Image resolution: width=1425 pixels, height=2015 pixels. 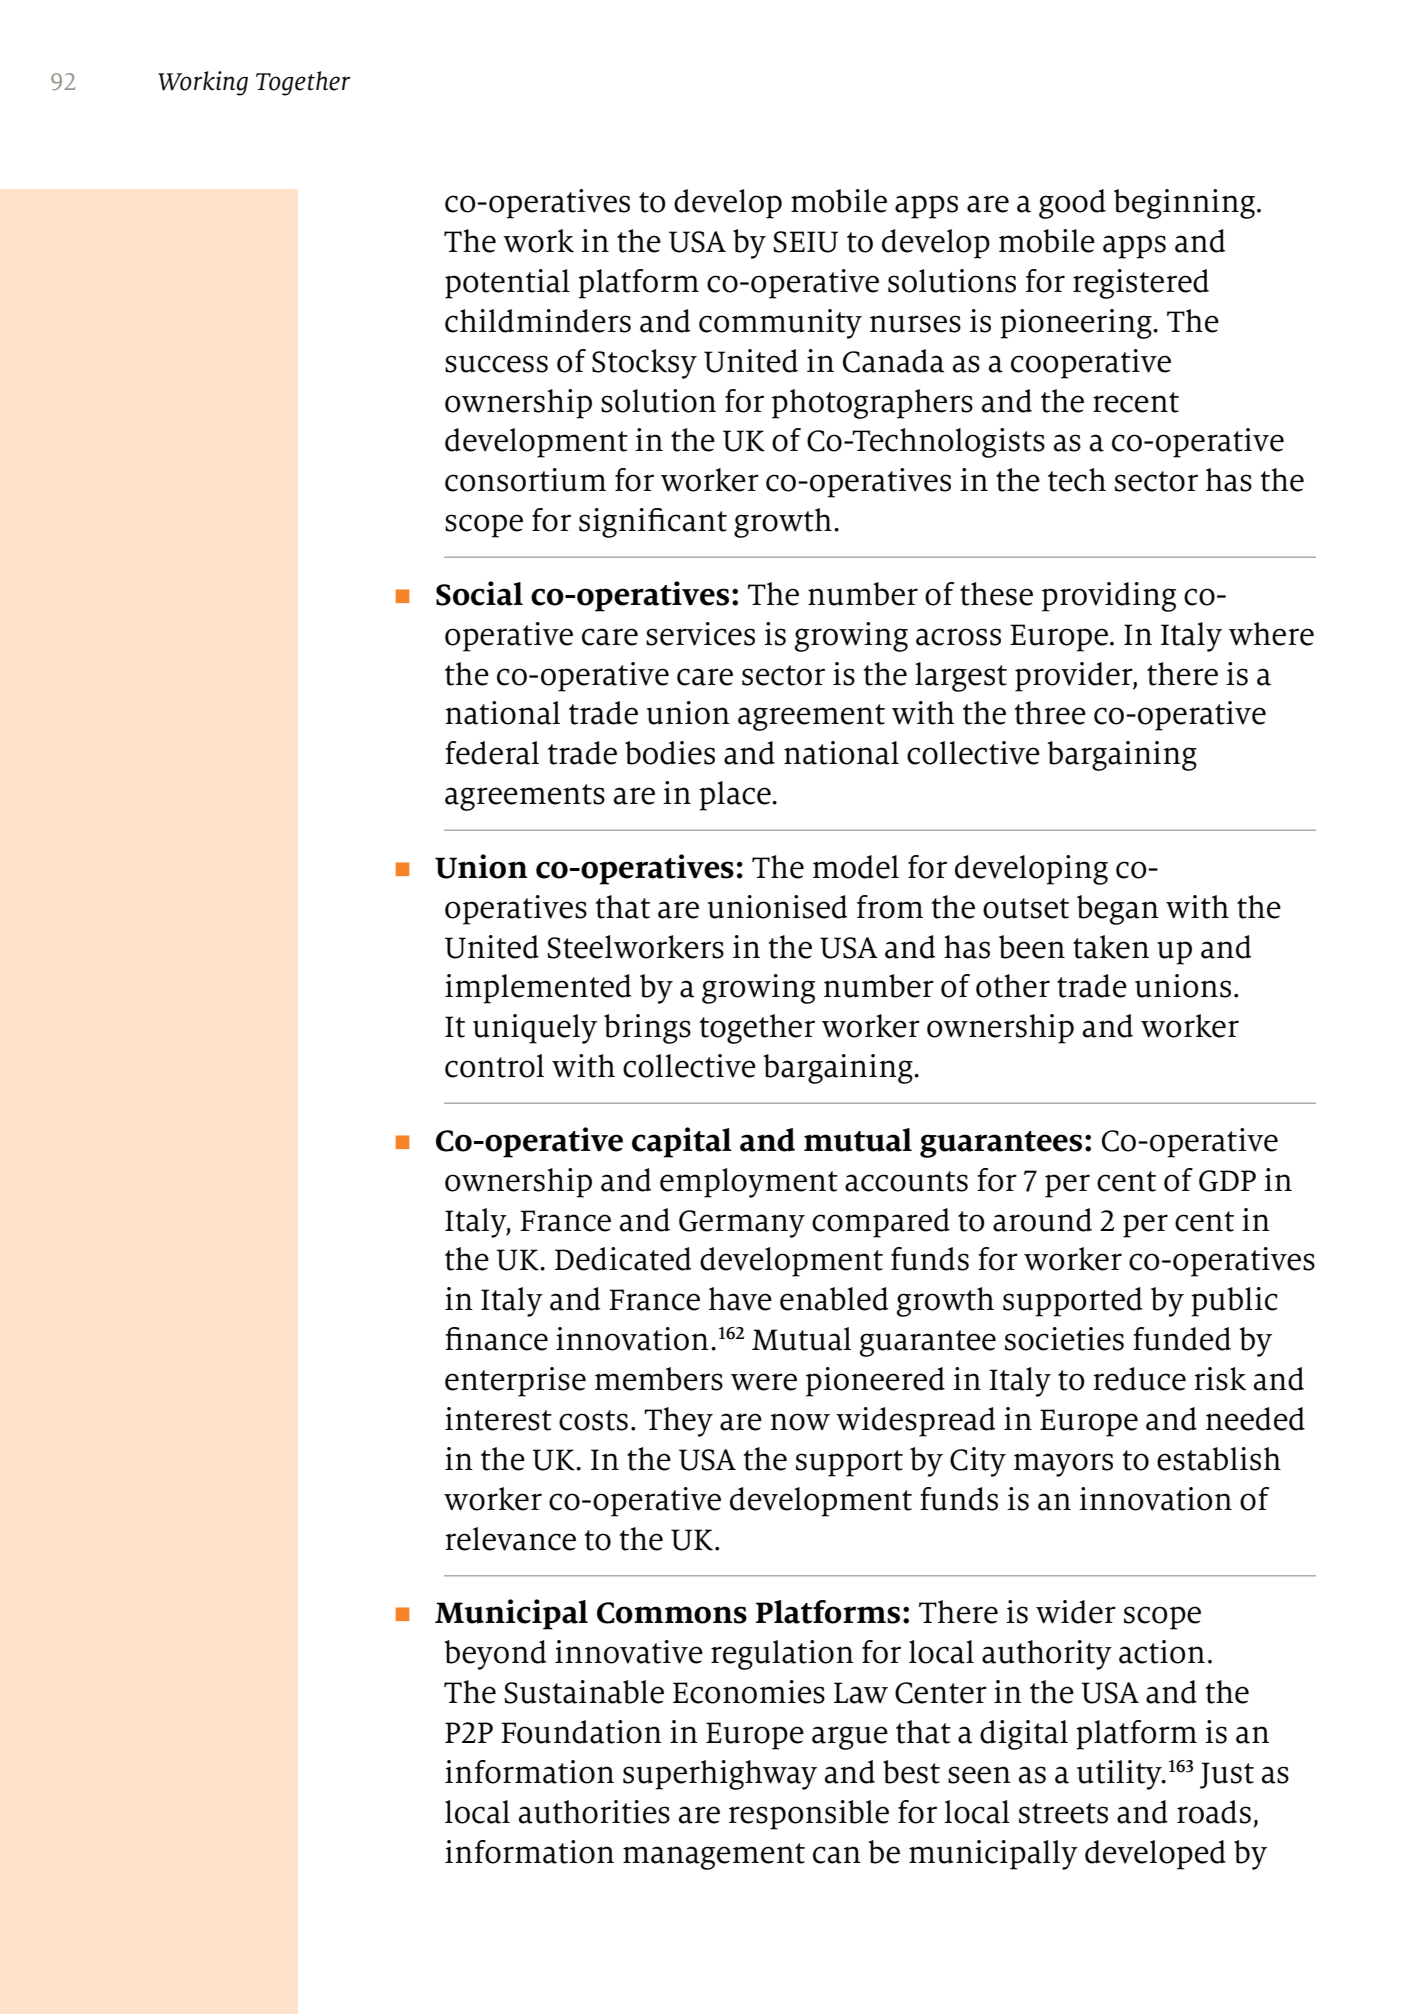 What do you see at coordinates (594, 1812) in the page?
I see `authorities` at bounding box center [594, 1812].
